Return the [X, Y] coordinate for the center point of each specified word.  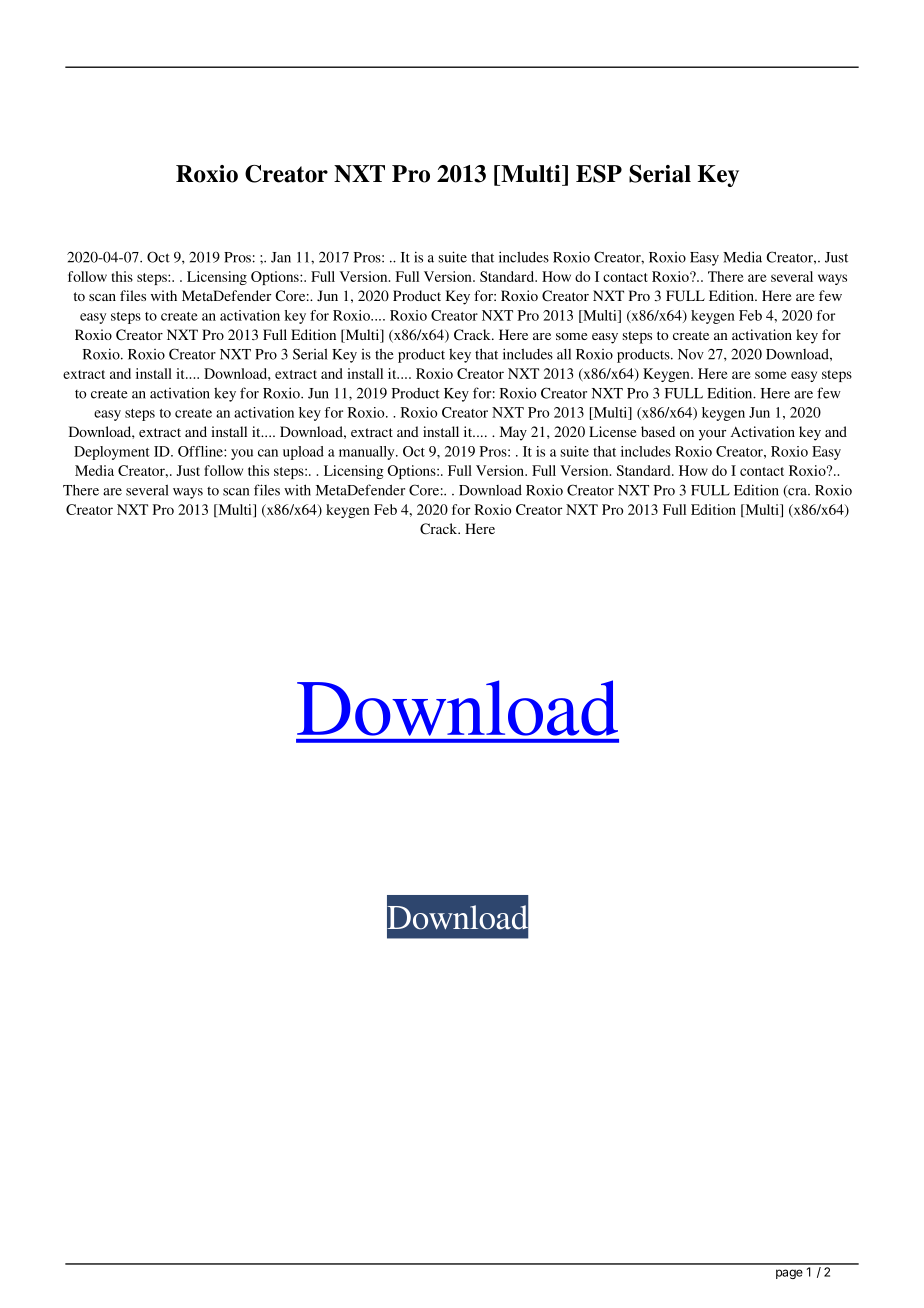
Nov [691, 354]
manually [368, 453]
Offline [201, 451]
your [712, 435]
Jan [281, 257]
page [789, 1274]
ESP [599, 174]
